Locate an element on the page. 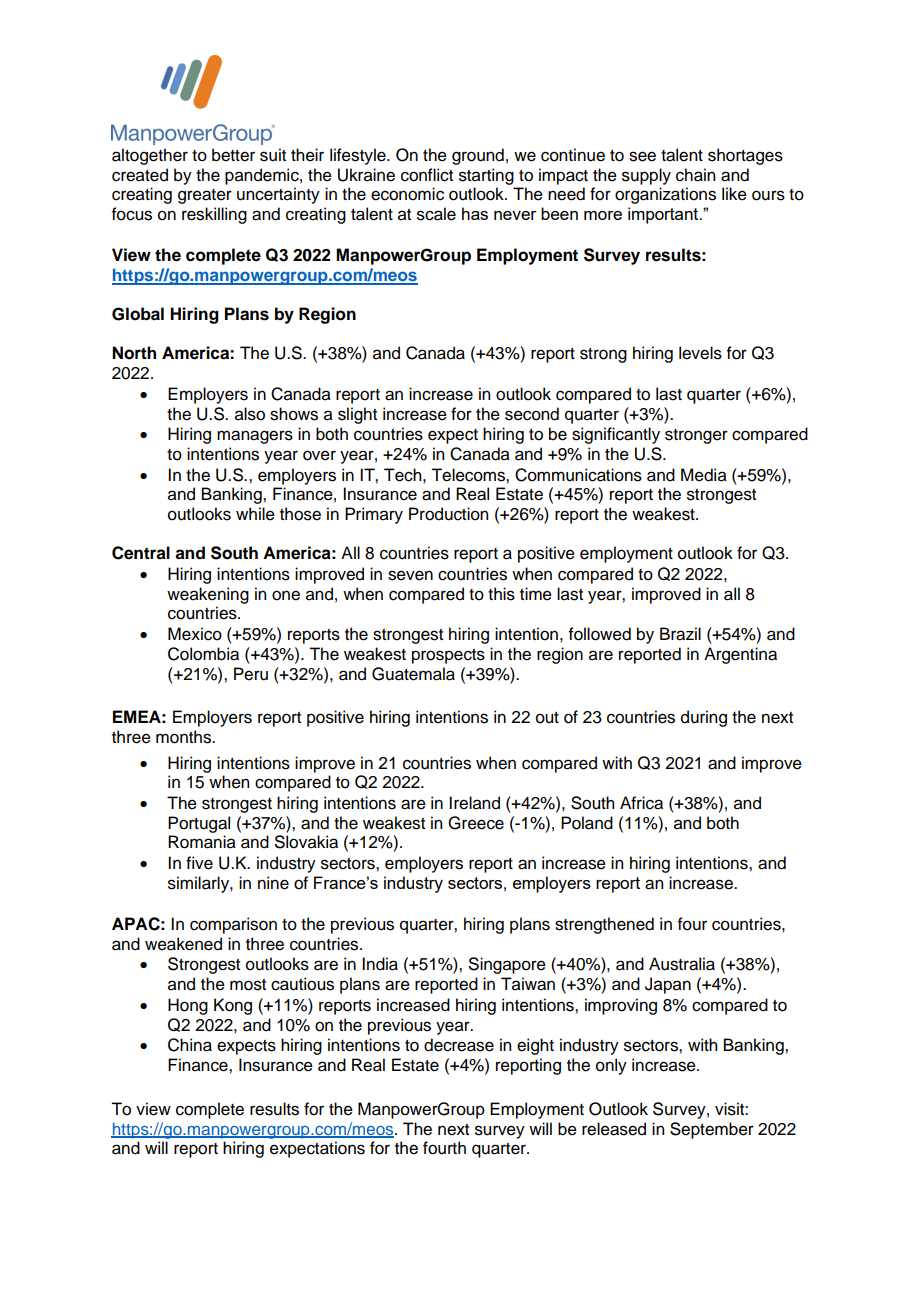  Production is located at coordinates (448, 514).
